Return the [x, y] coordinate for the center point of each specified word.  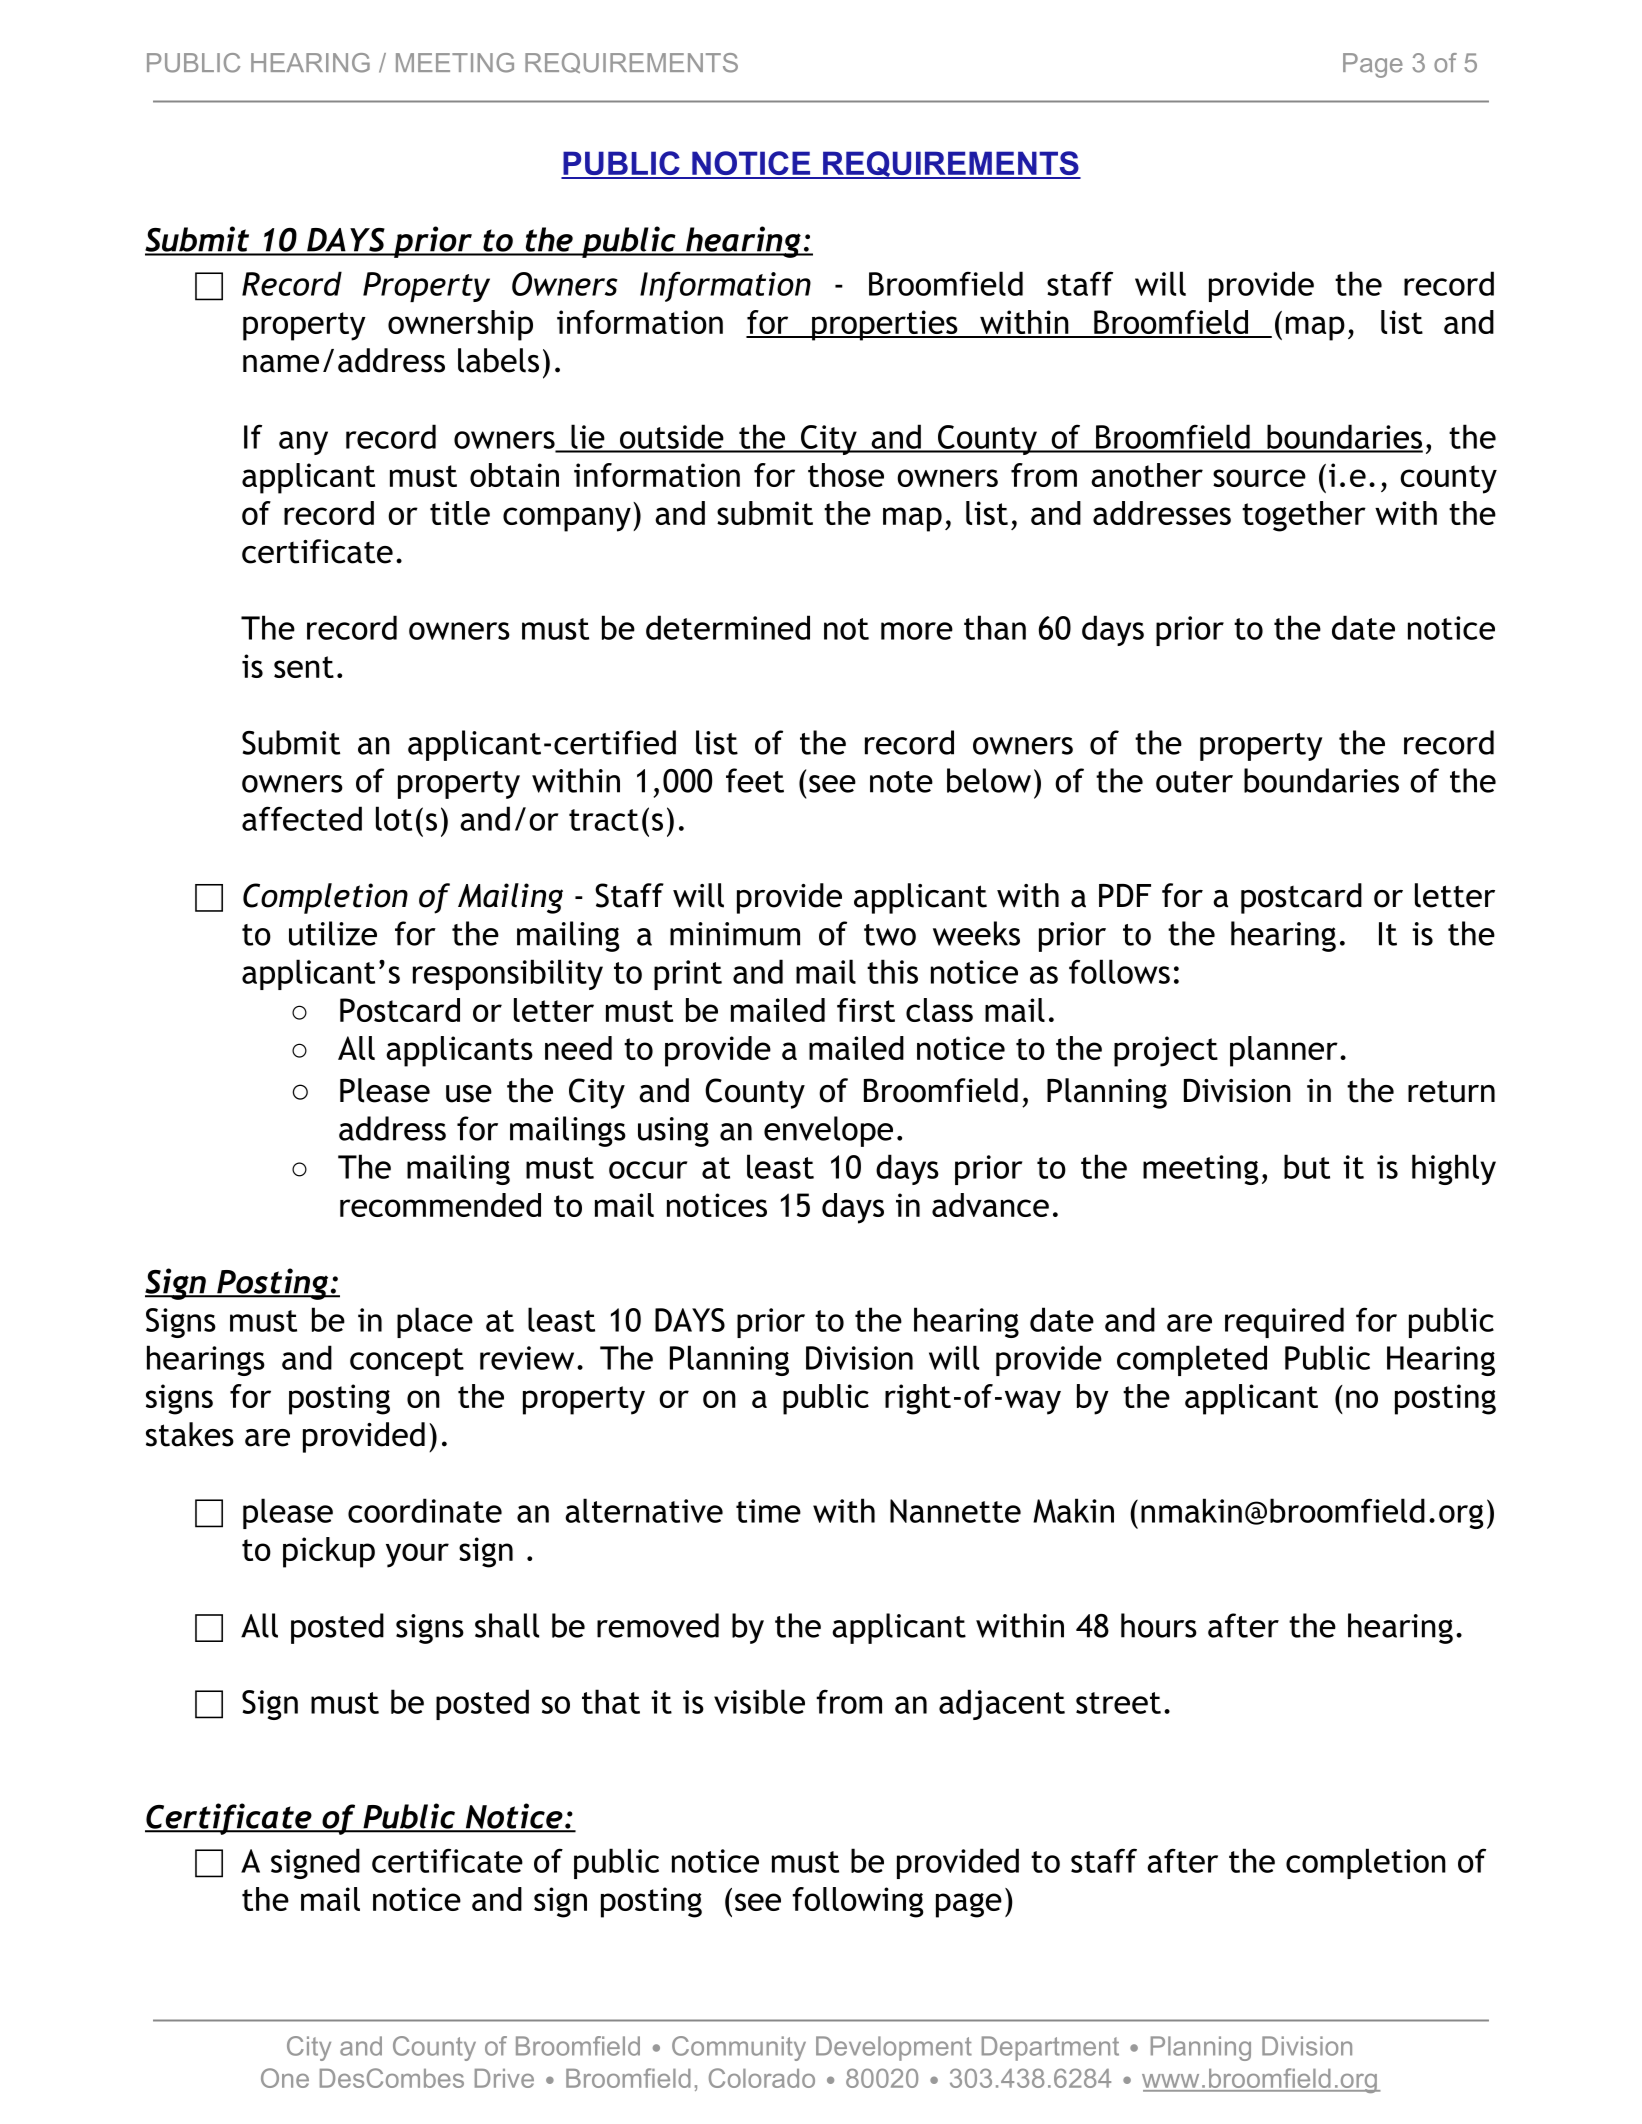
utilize [333, 933]
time [768, 1511]
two [890, 935]
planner [1284, 1051]
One [285, 2078]
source [1259, 478]
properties [885, 325]
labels [498, 360]
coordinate [425, 1510]
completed [1192, 1360]
